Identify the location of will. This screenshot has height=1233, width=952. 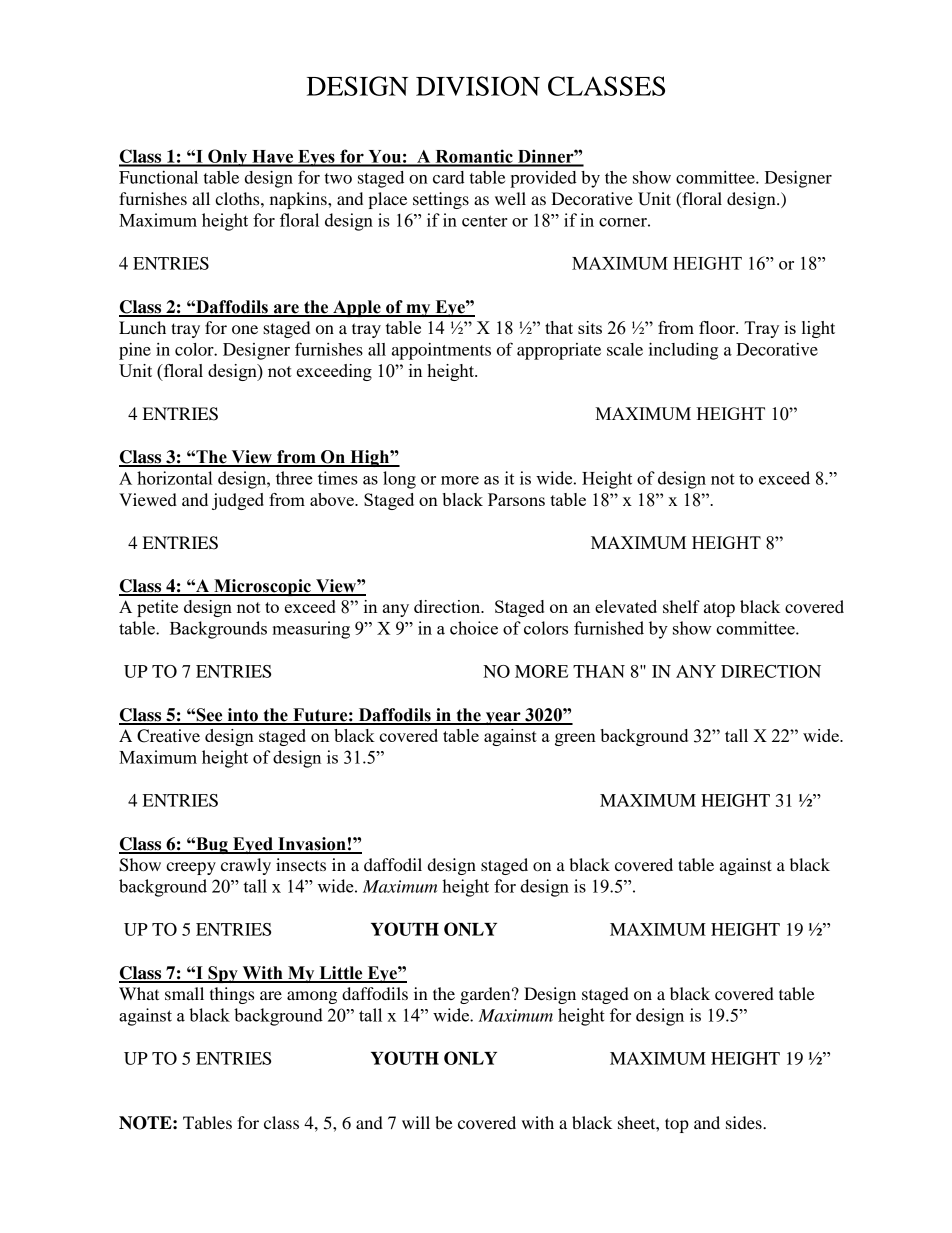
(416, 1122).
